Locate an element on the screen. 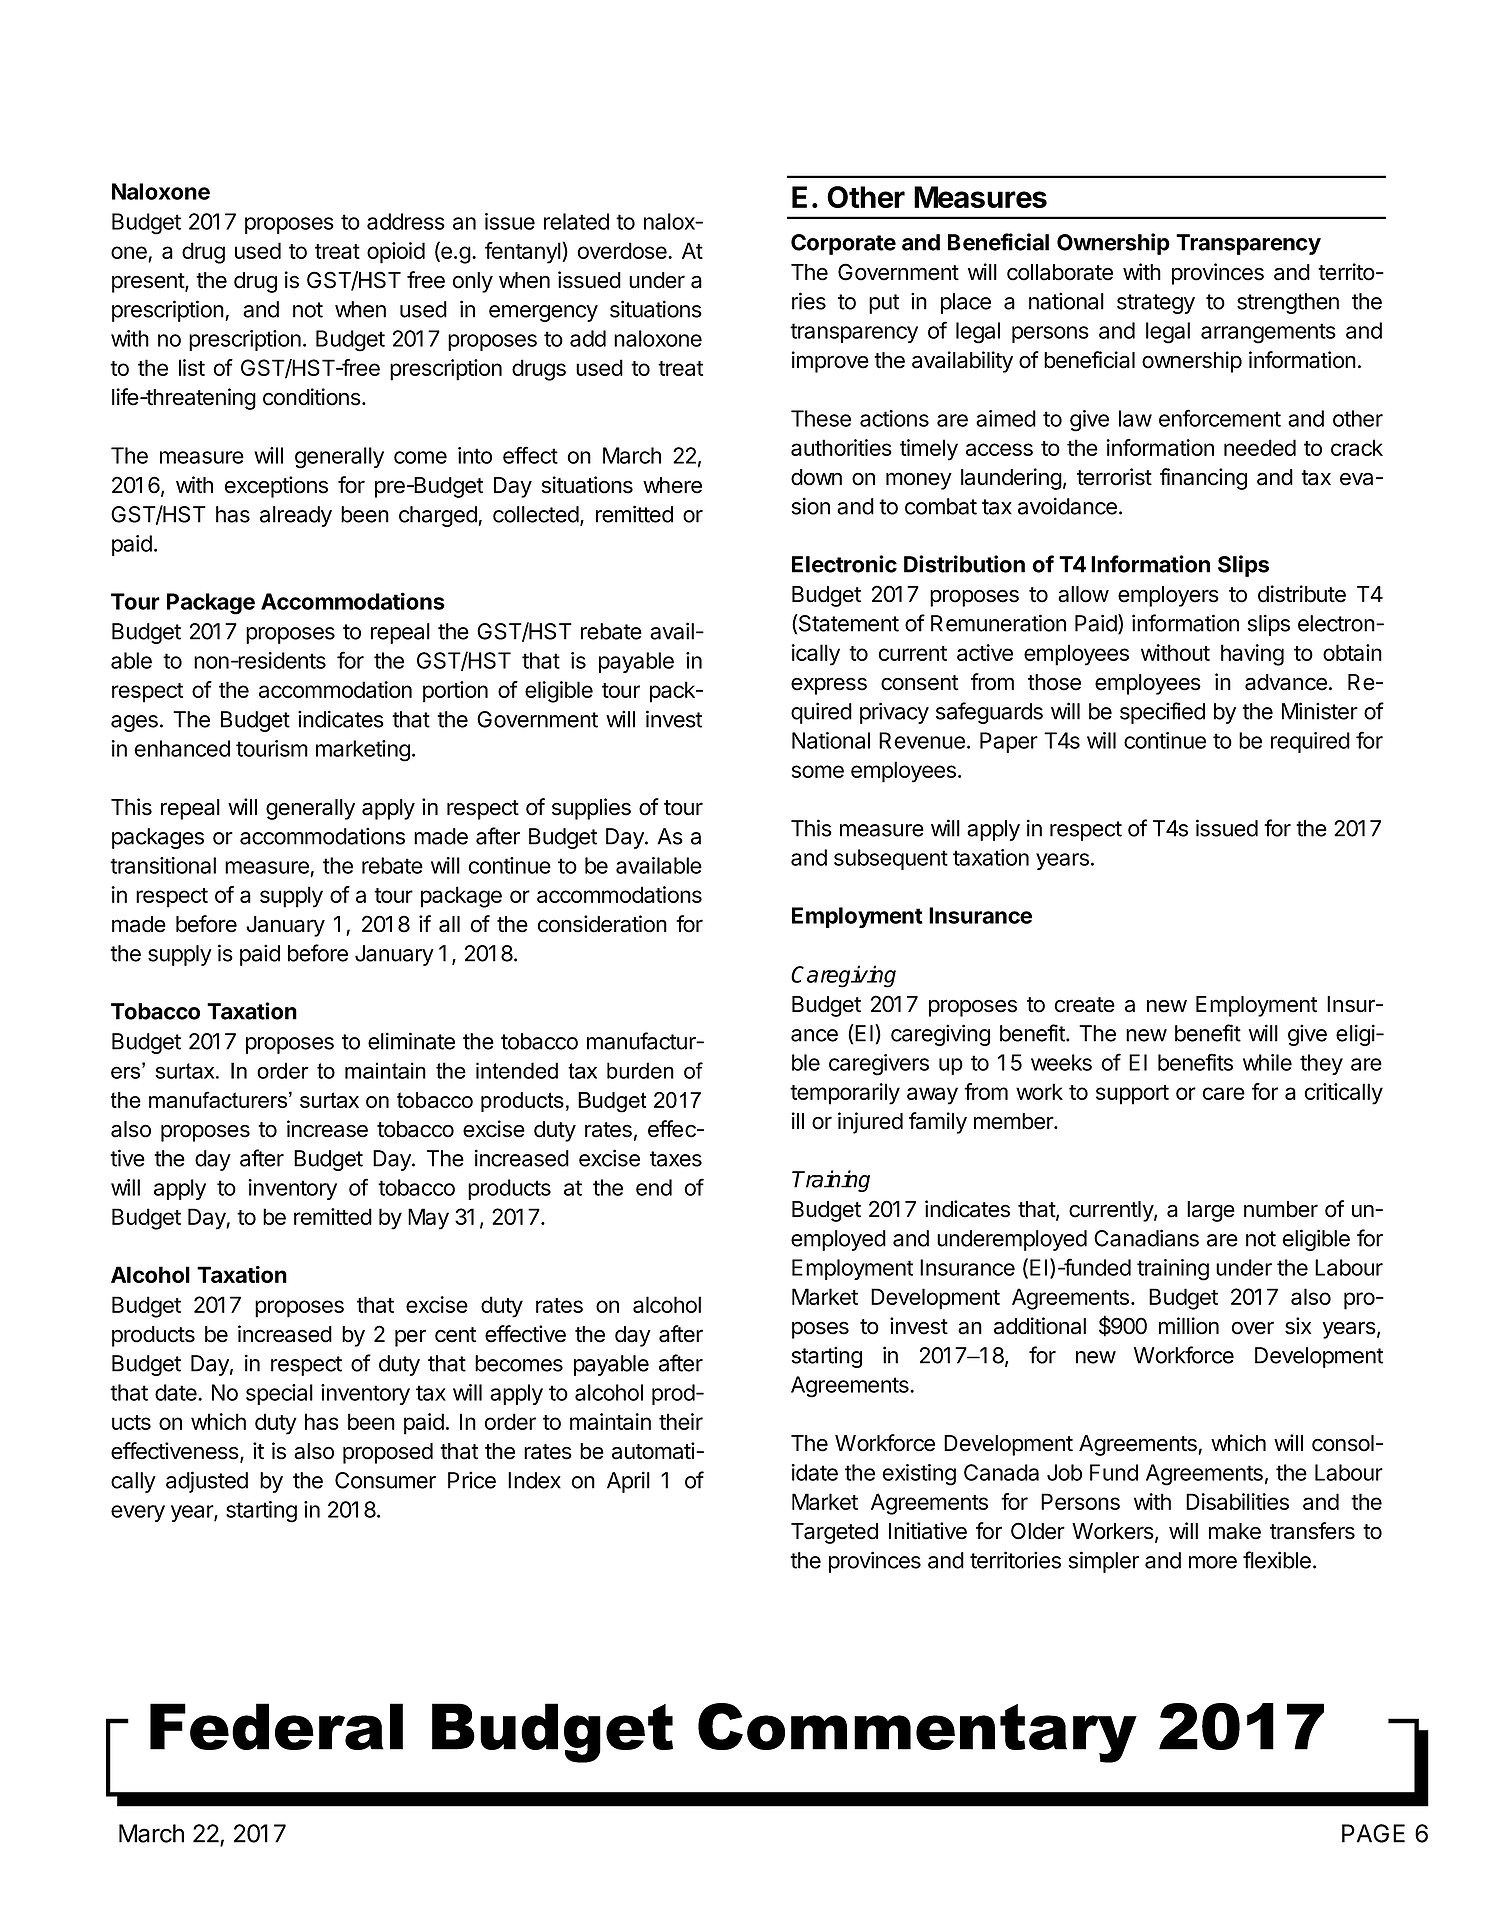  strengthen is located at coordinates (1288, 303).
